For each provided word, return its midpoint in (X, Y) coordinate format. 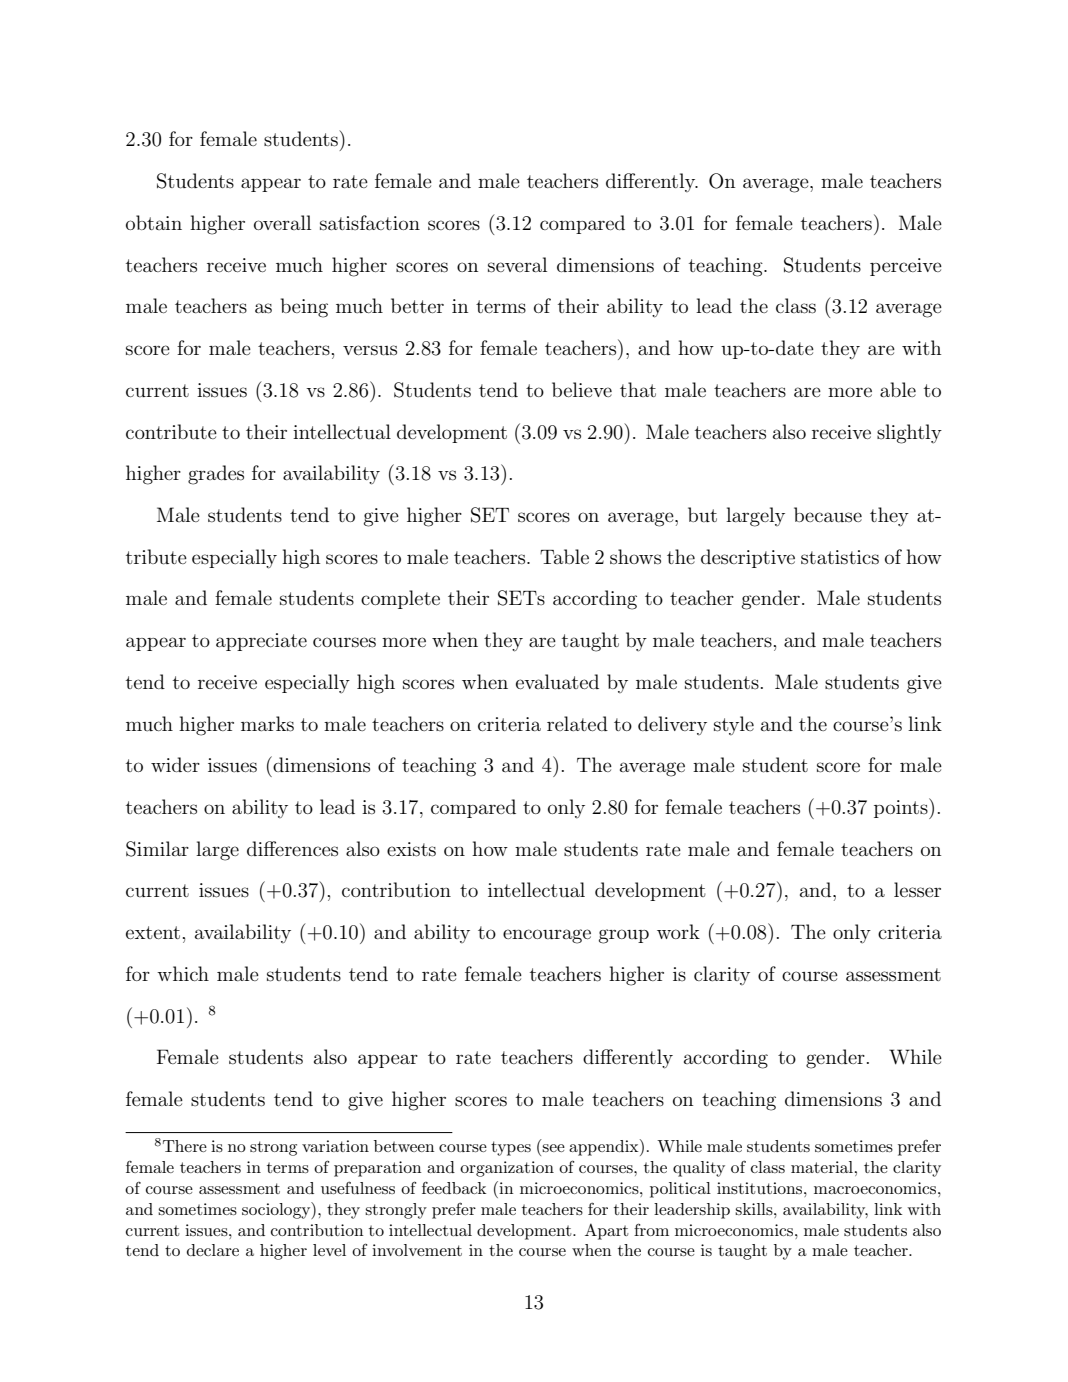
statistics (840, 557)
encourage (547, 936)
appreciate (261, 642)
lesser (917, 890)
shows (635, 557)
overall (282, 222)
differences (292, 849)
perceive (906, 267)
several (517, 265)
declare (213, 1250)
